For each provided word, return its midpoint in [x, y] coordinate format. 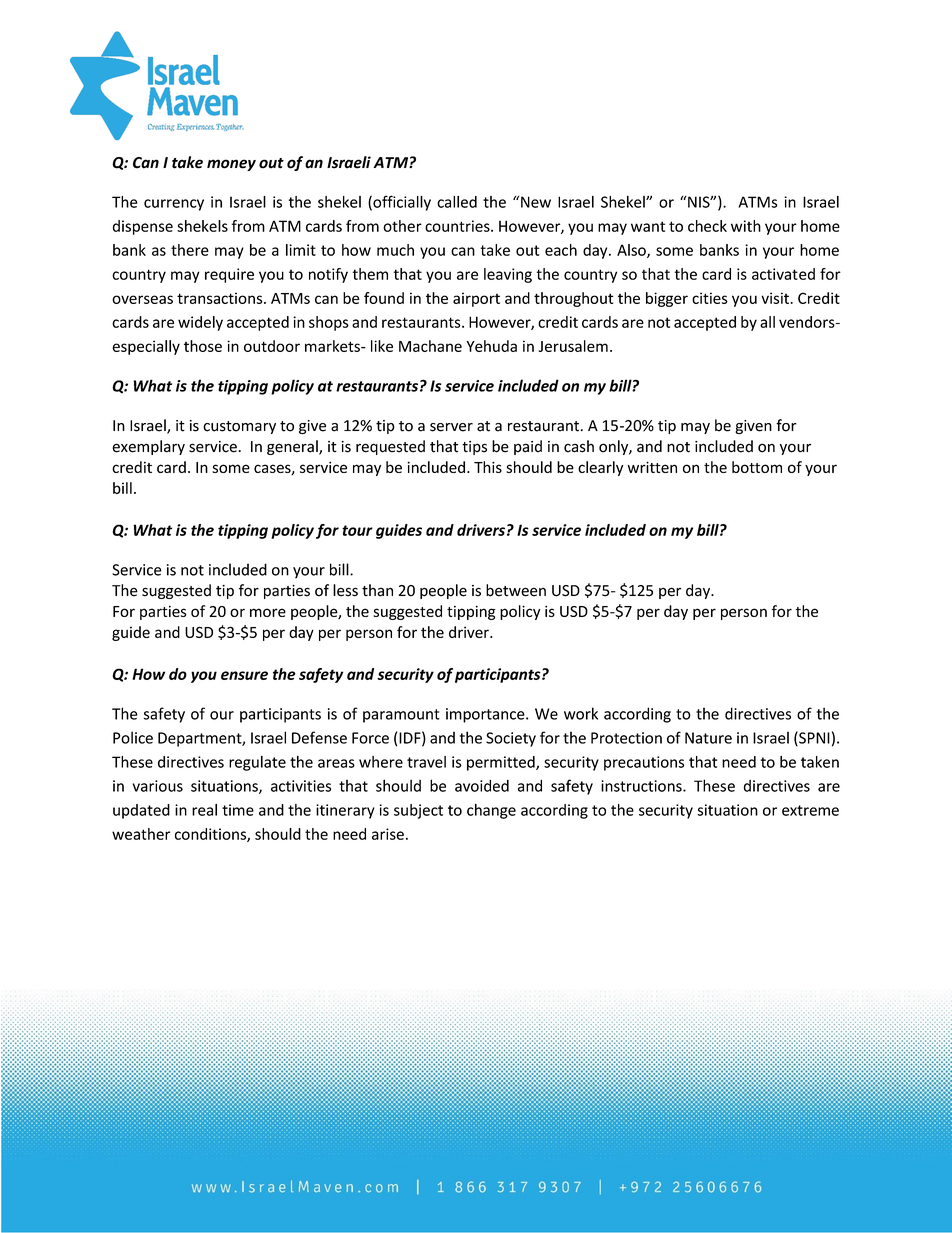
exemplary [148, 447]
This [488, 467]
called [457, 202]
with [746, 226]
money [231, 165]
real [204, 810]
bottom [757, 467]
